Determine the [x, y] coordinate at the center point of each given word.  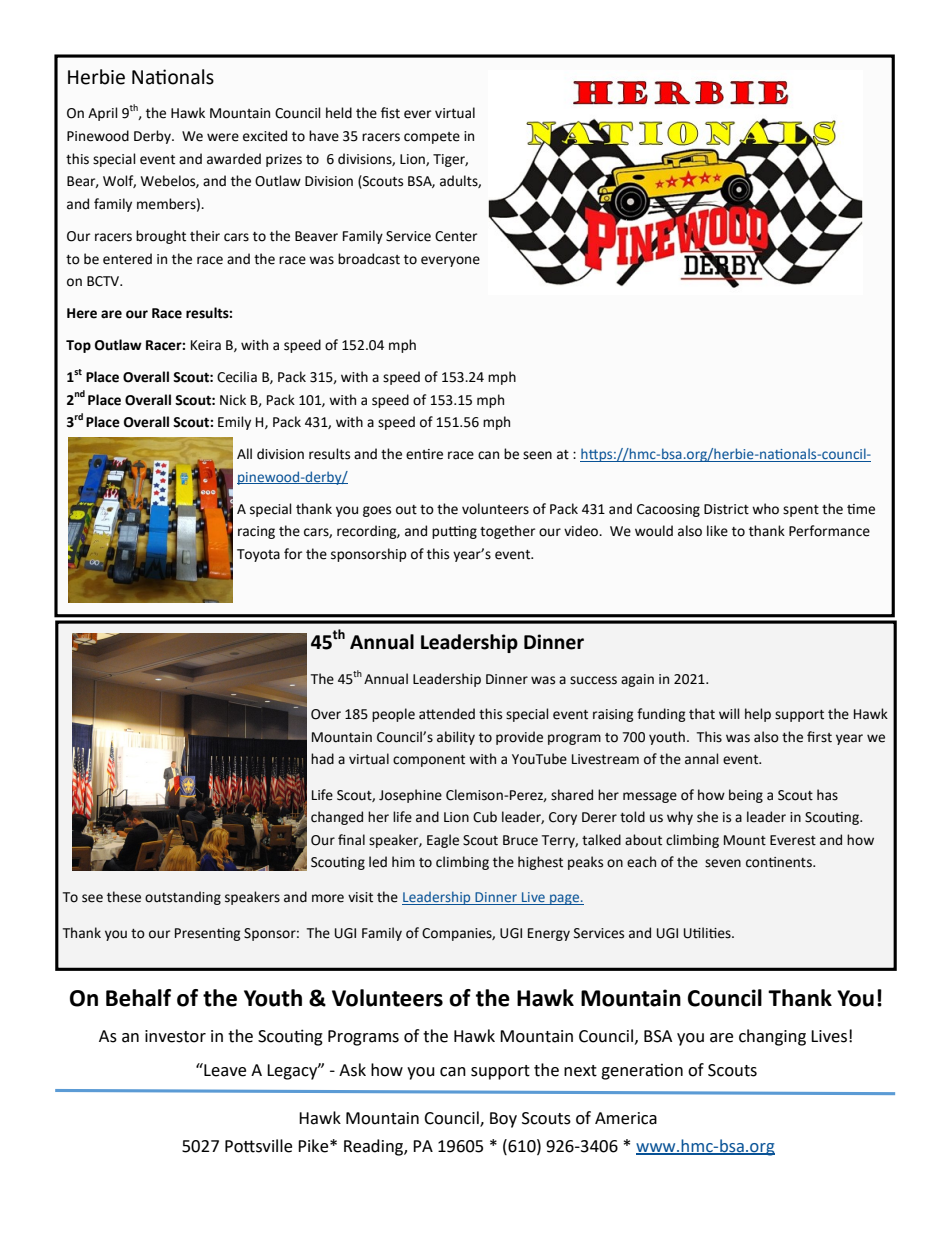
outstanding [183, 898]
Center [456, 236]
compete [432, 138]
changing [772, 1037]
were [223, 137]
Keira [206, 345]
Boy [503, 1120]
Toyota [258, 555]
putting [454, 532]
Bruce [520, 840]
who [765, 509]
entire [424, 454]
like [717, 531]
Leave [224, 1070]
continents [780, 862]
